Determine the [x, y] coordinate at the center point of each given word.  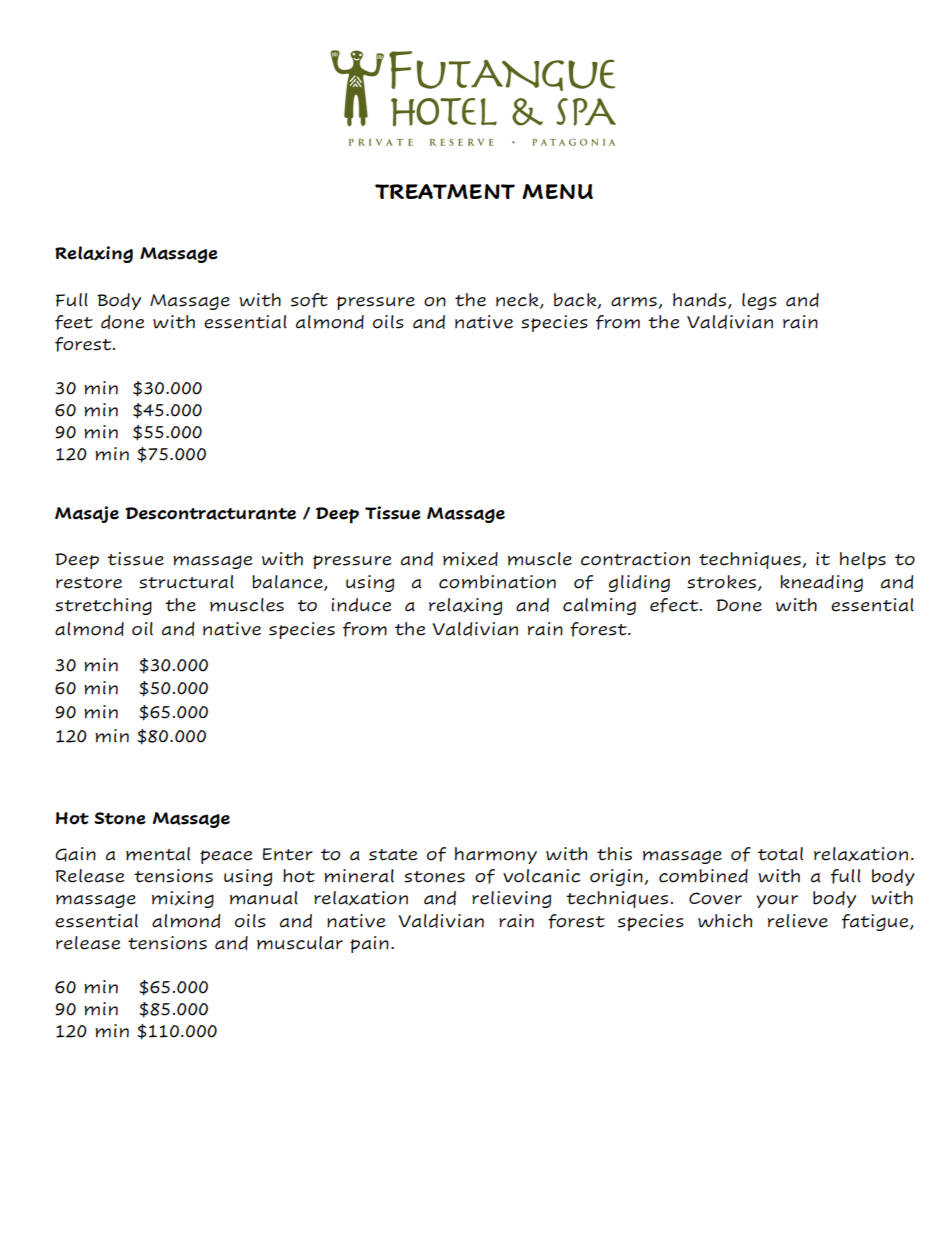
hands [699, 300]
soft [309, 300]
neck [518, 301]
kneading [821, 583]
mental [158, 854]
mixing [183, 899]
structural [186, 582]
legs [759, 301]
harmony [496, 855]
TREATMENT [445, 191]
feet [74, 322]
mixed [470, 559]
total [780, 854]
